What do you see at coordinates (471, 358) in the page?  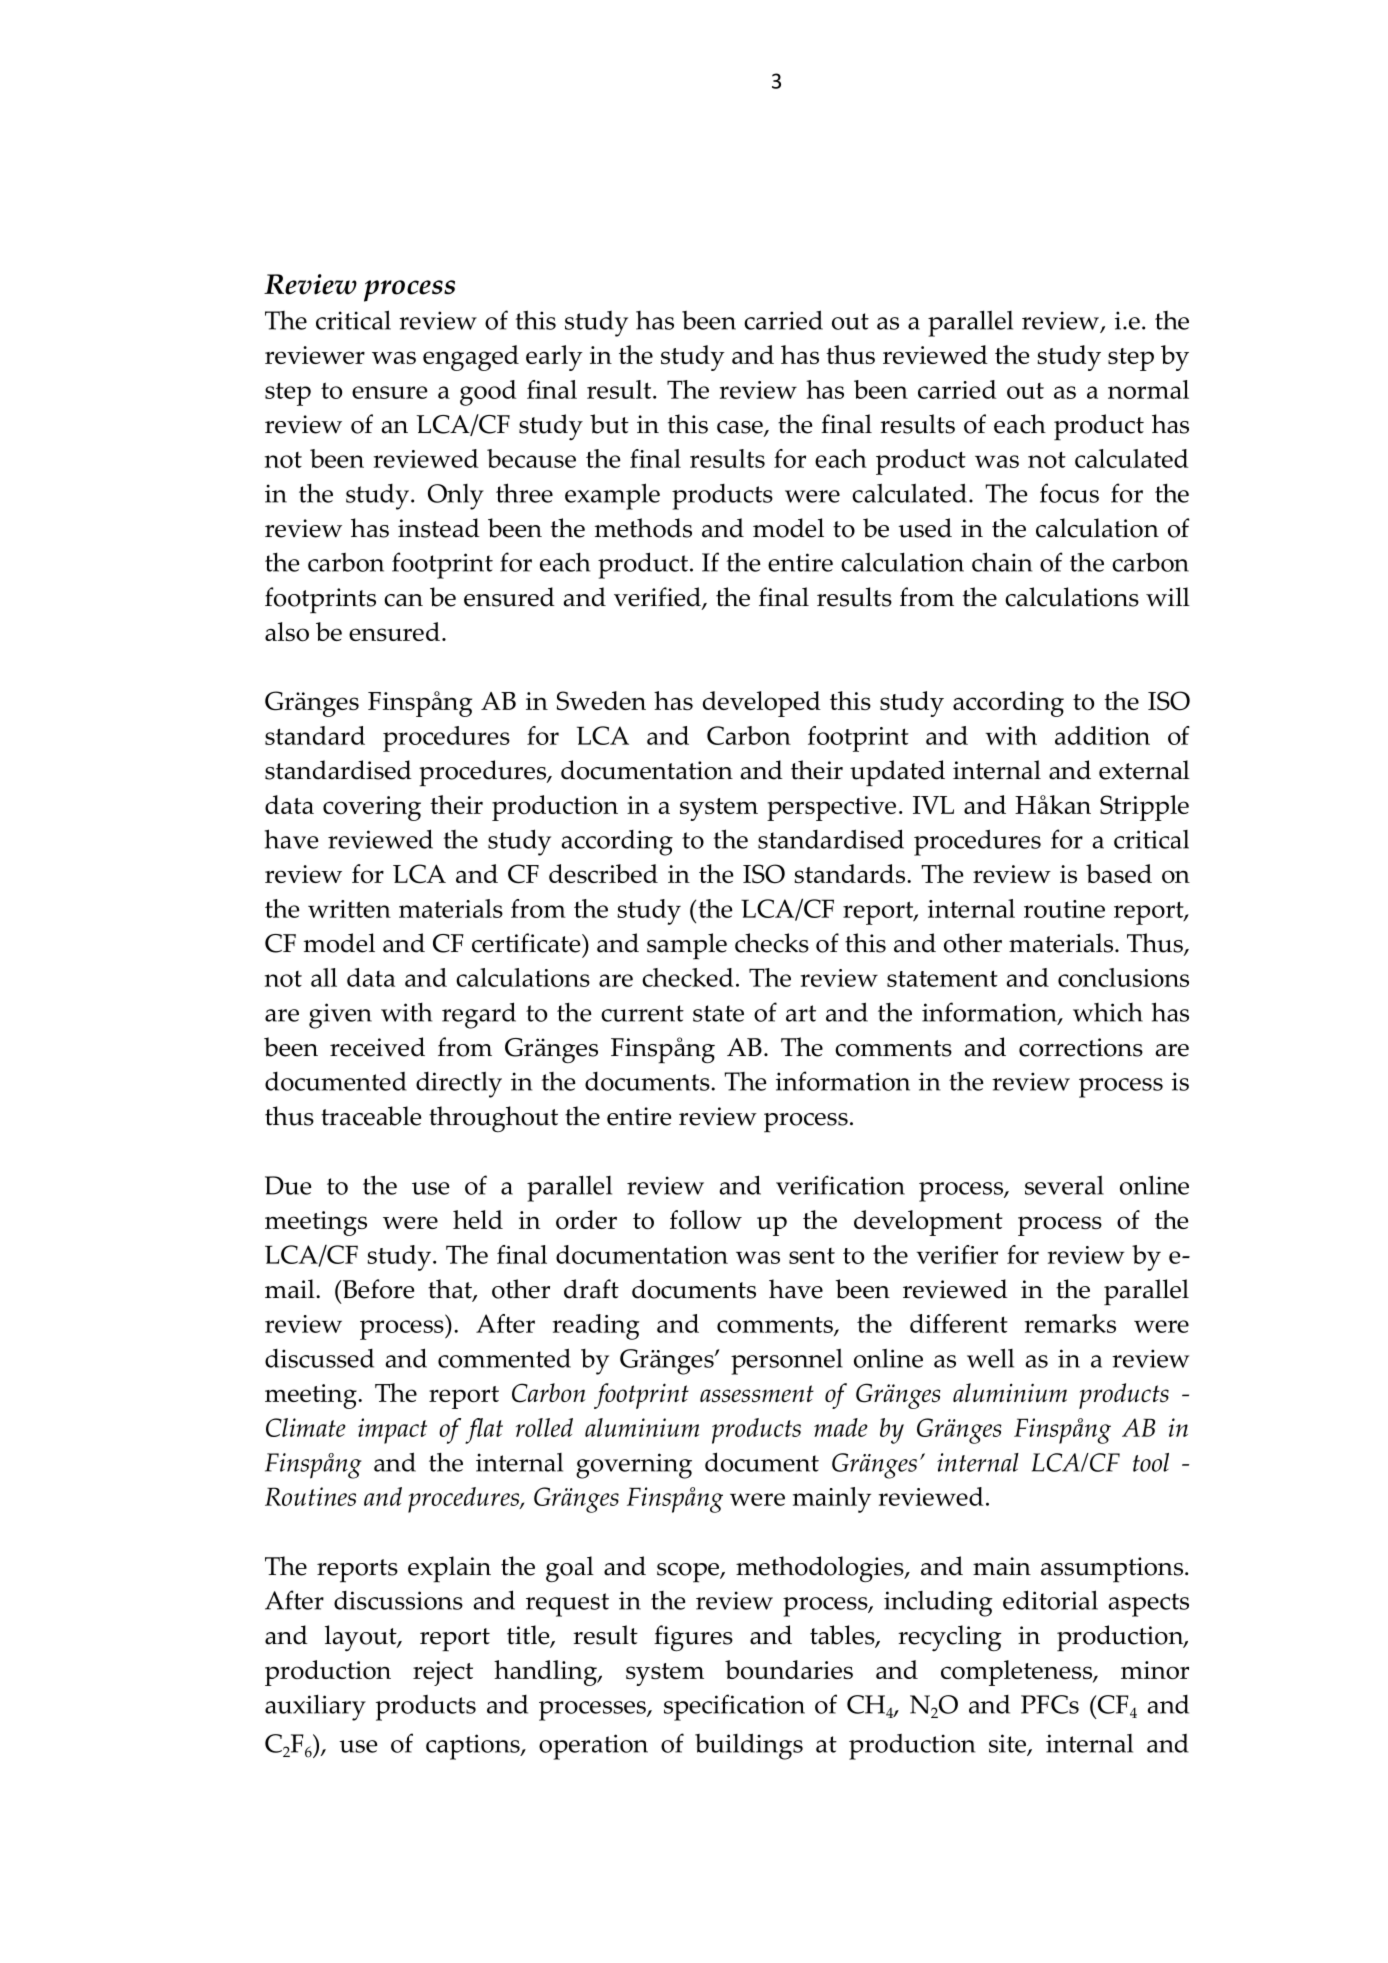 I see `engaged` at bounding box center [471, 358].
